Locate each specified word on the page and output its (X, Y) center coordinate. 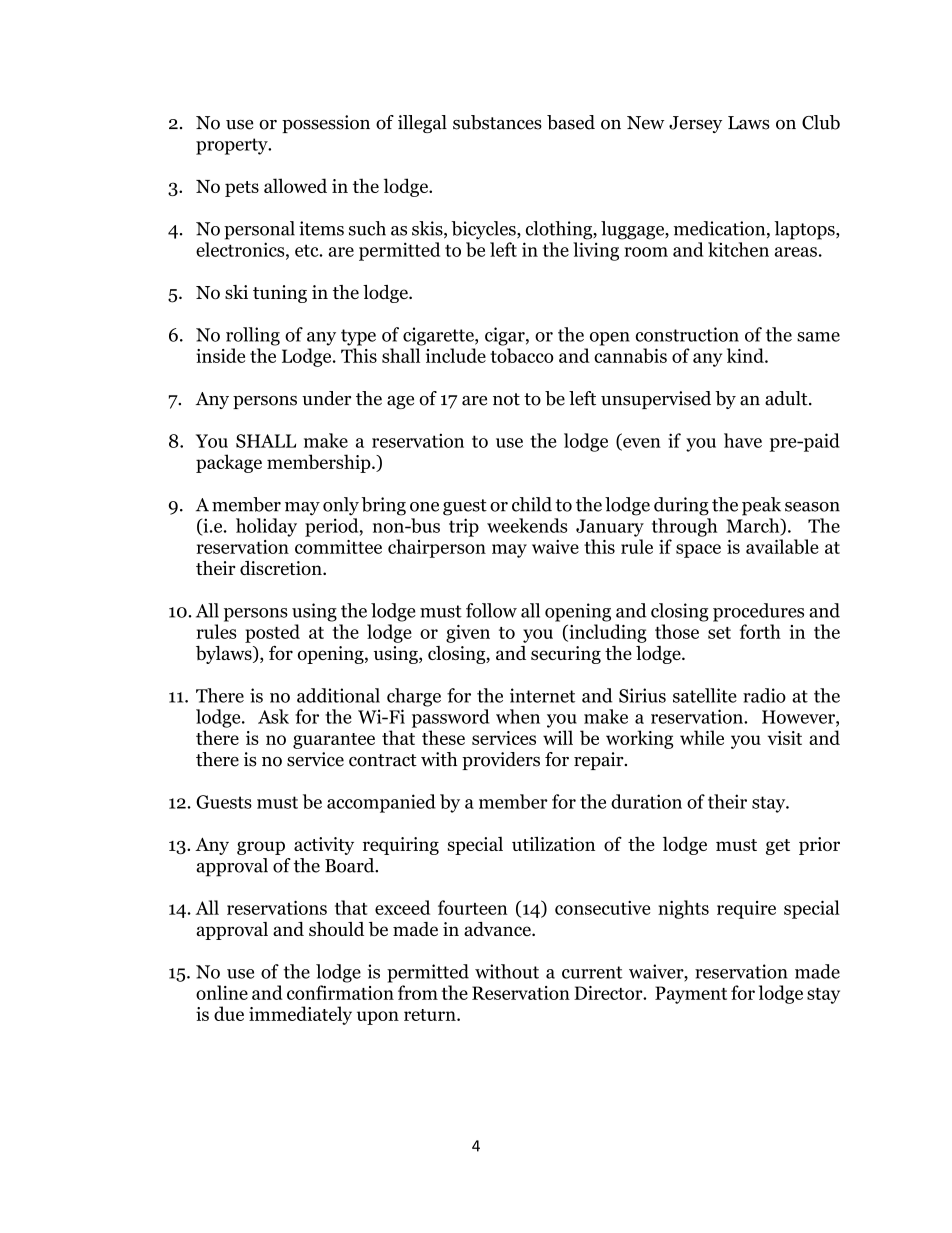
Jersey (695, 124)
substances (497, 122)
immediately (300, 1015)
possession (326, 124)
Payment (691, 995)
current (592, 972)
